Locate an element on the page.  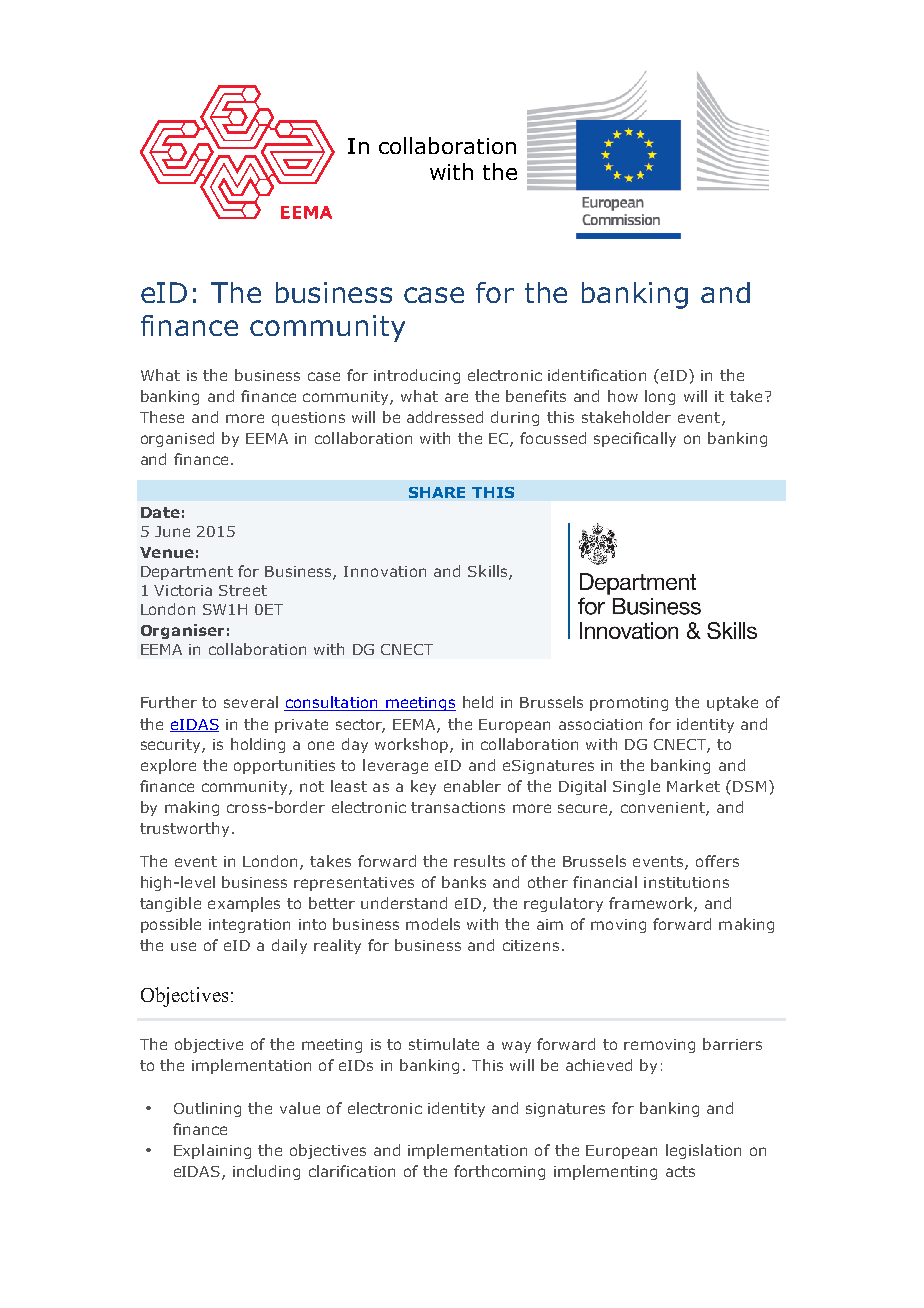
banks is located at coordinates (464, 882).
